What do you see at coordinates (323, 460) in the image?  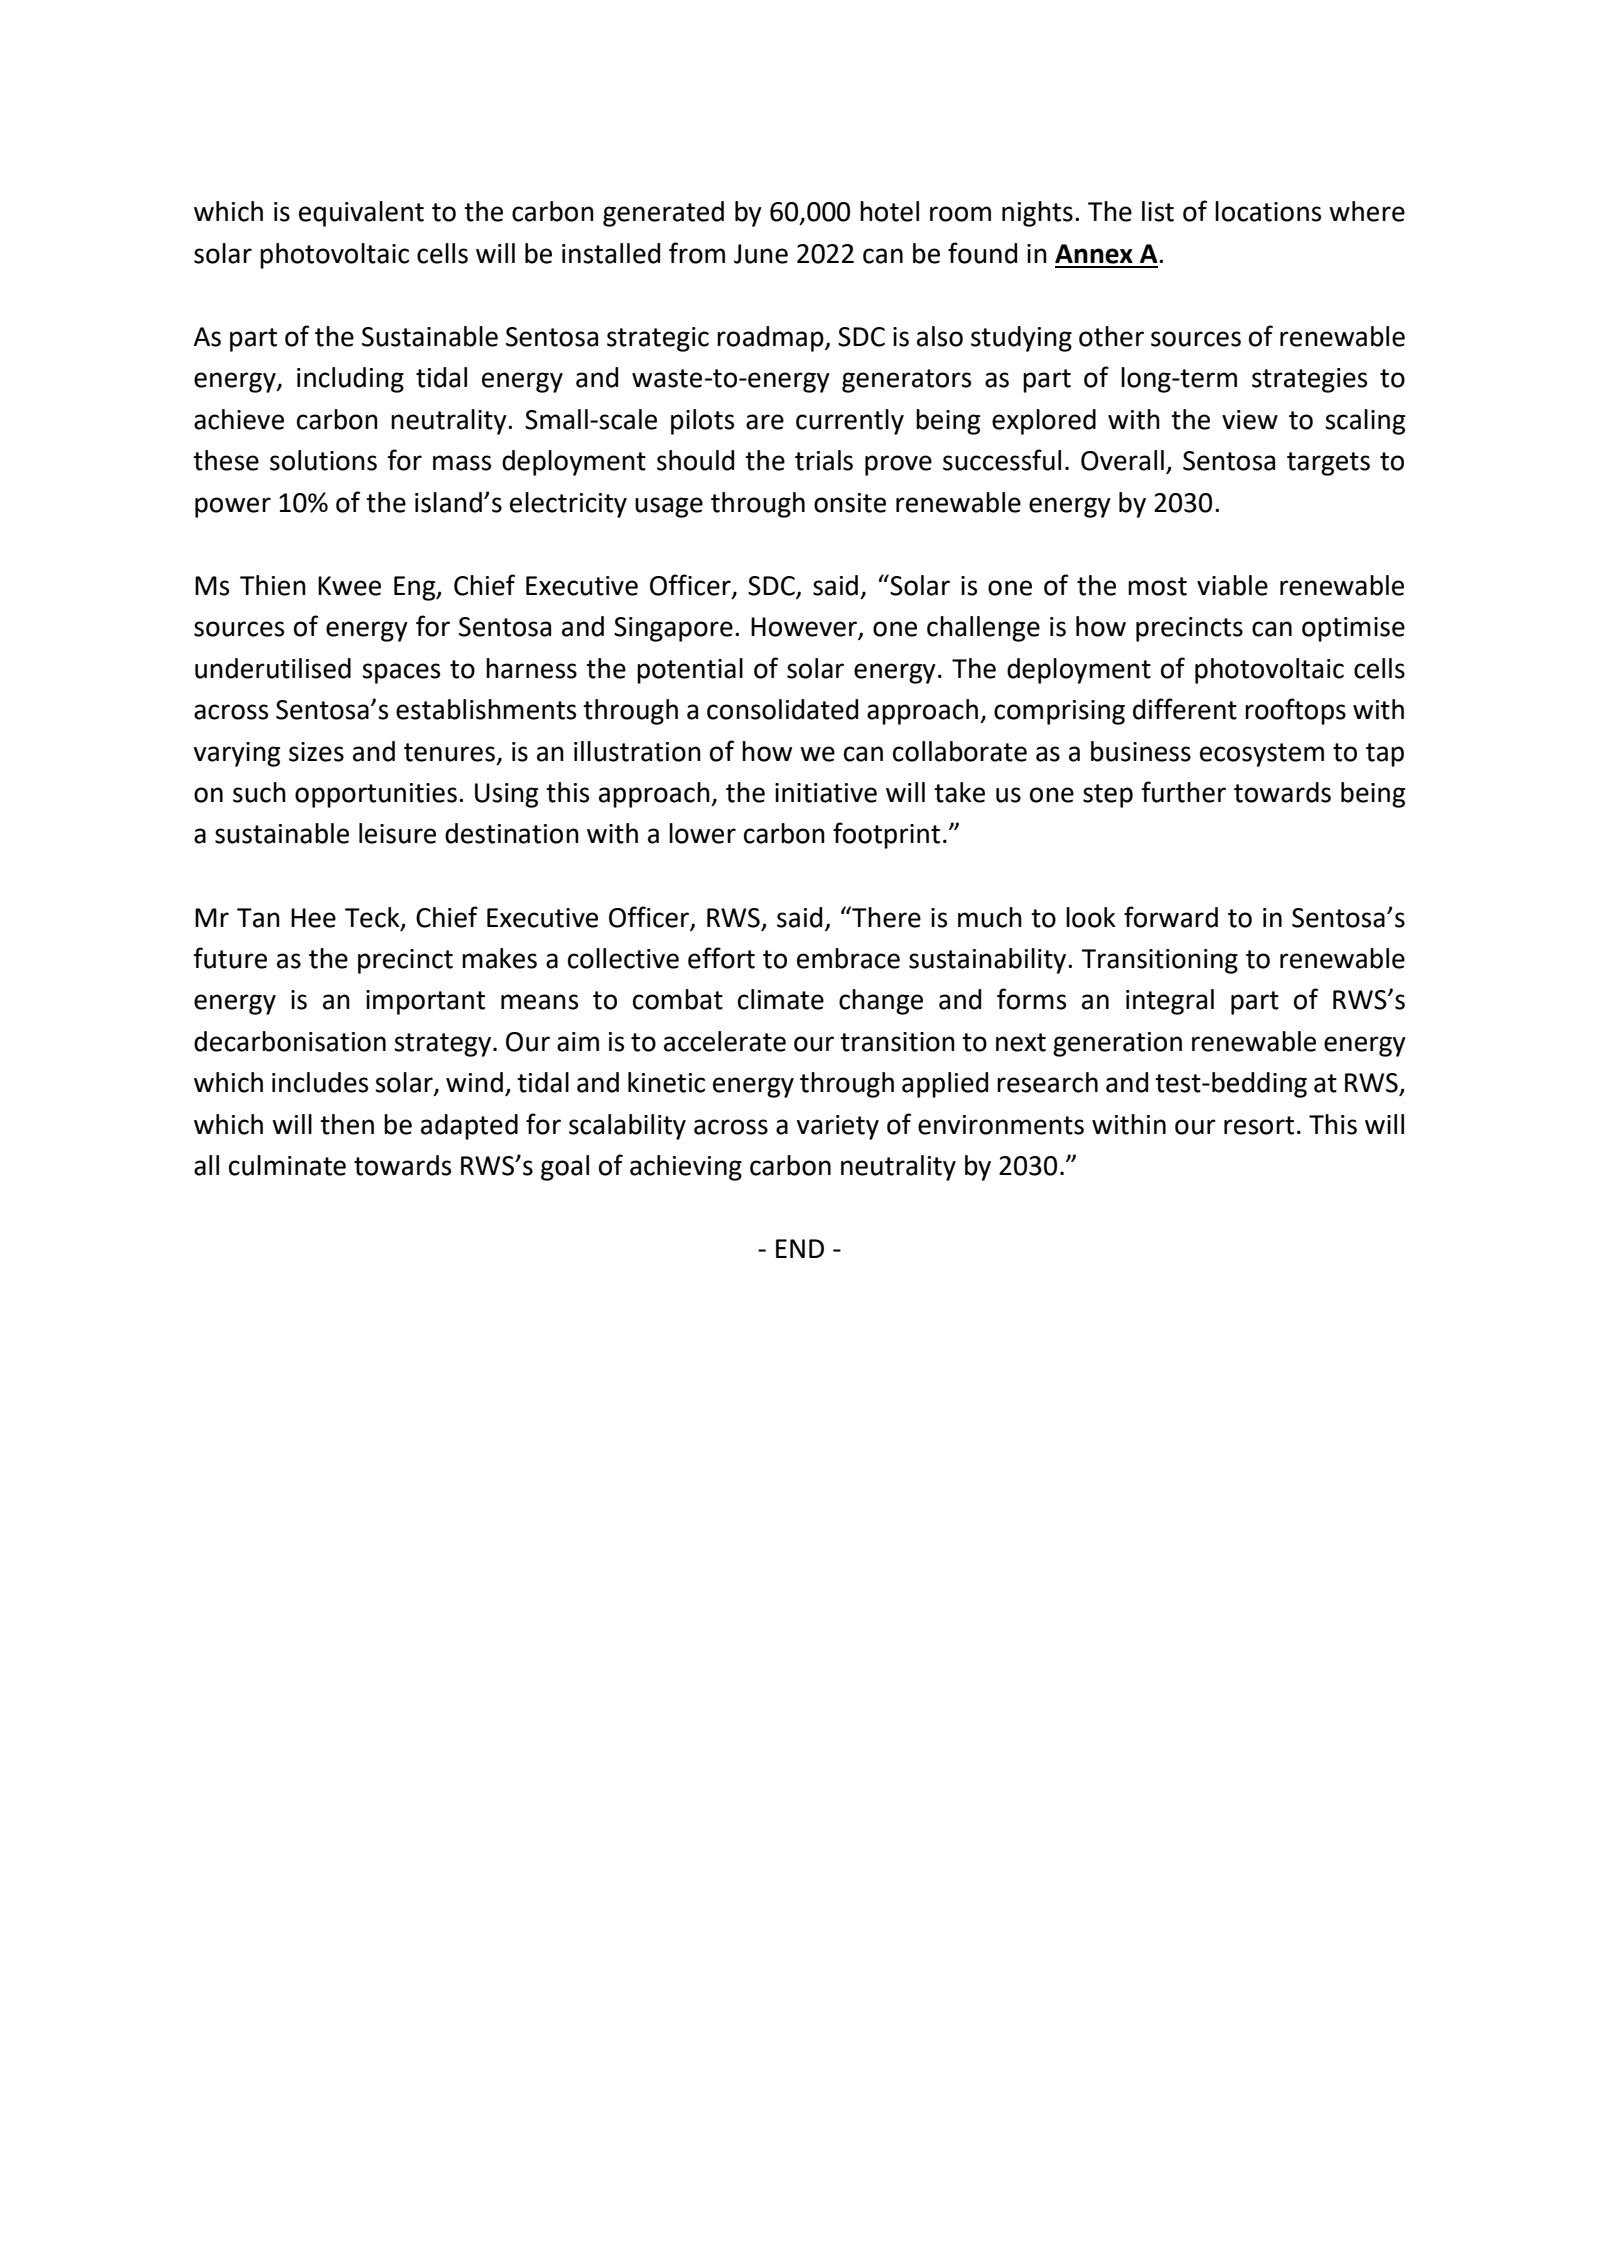 I see `solutions` at bounding box center [323, 460].
